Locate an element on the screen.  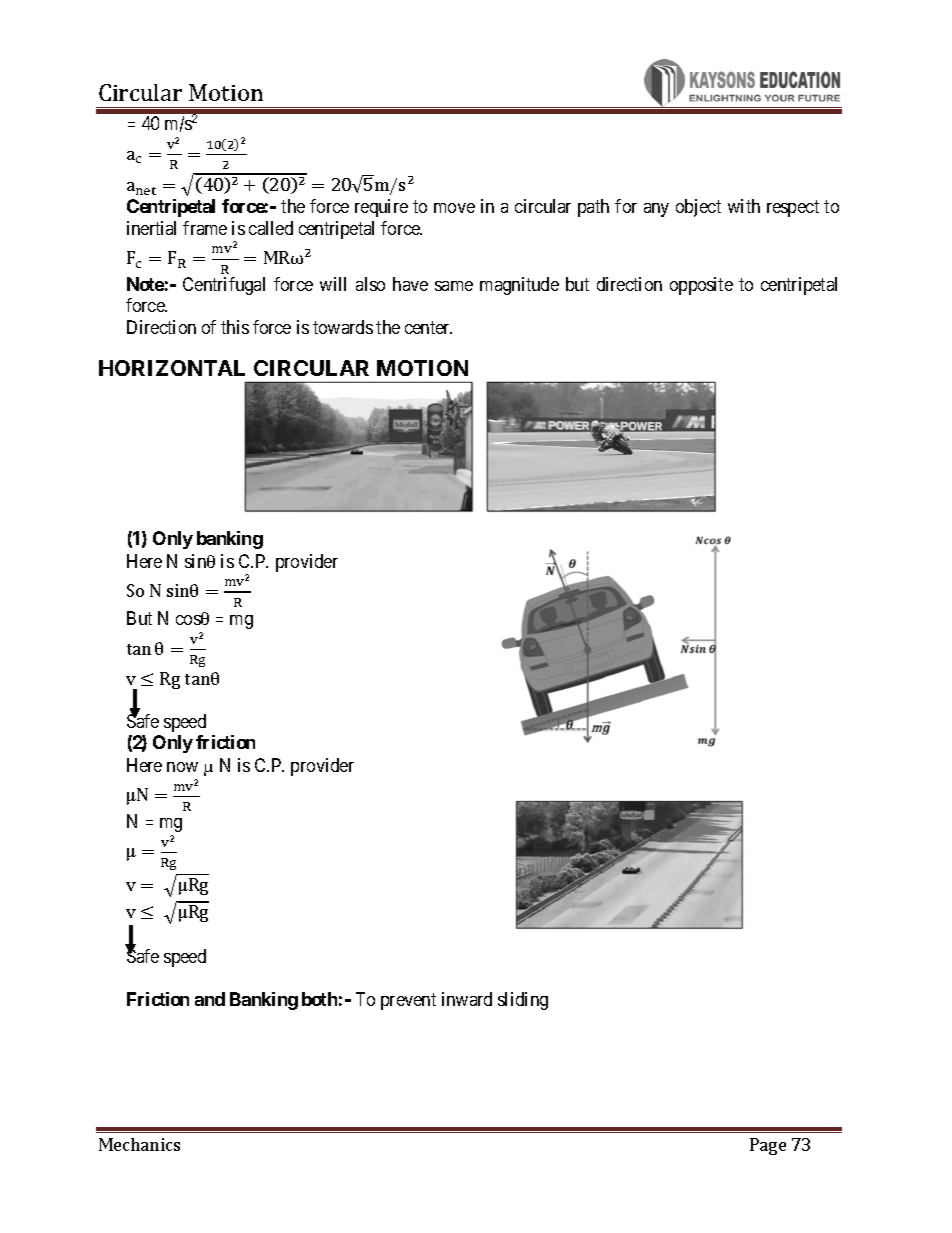
opposite is located at coordinates (701, 286).
